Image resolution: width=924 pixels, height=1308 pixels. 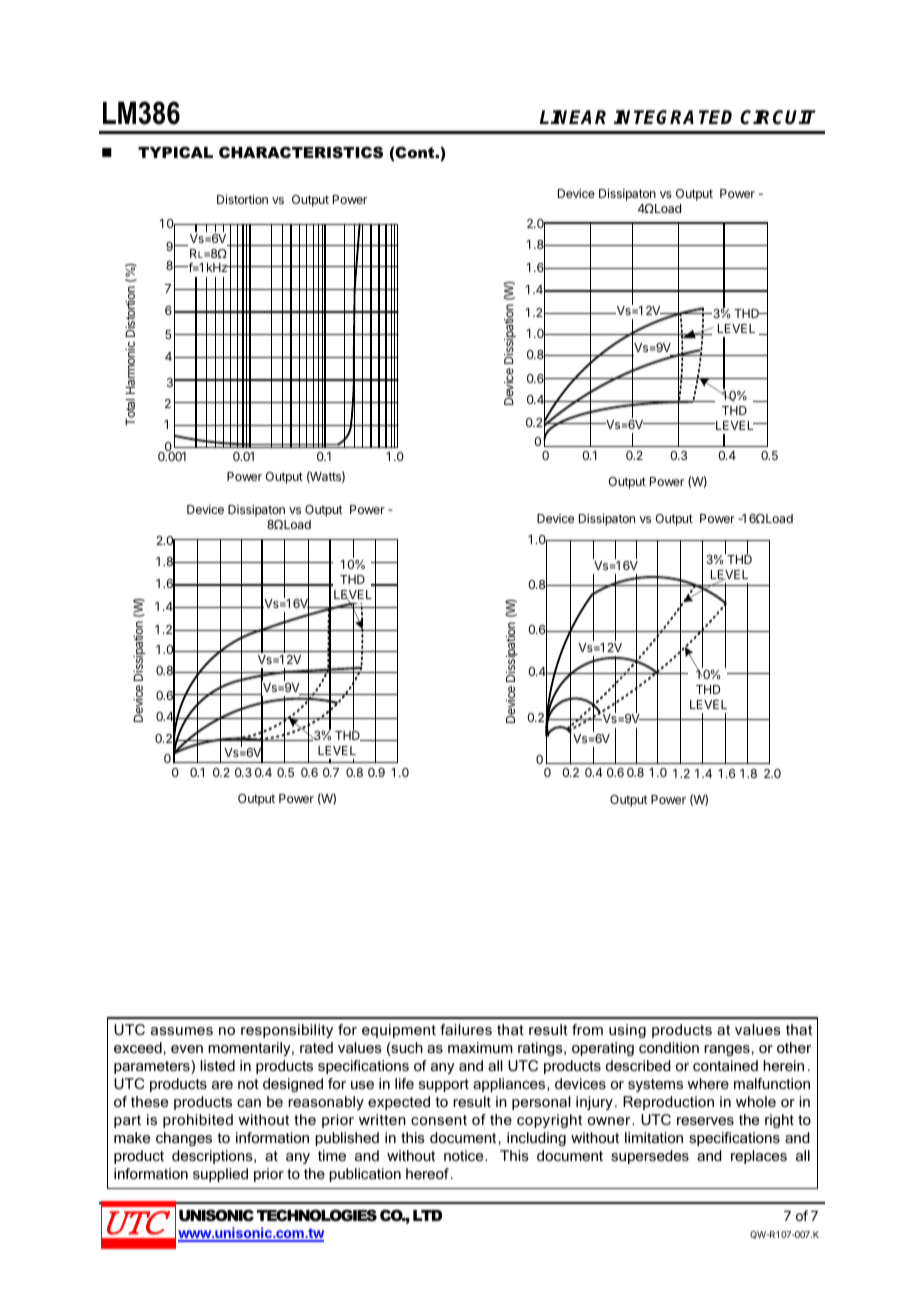 I want to click on ranges, so click(x=727, y=1050).
